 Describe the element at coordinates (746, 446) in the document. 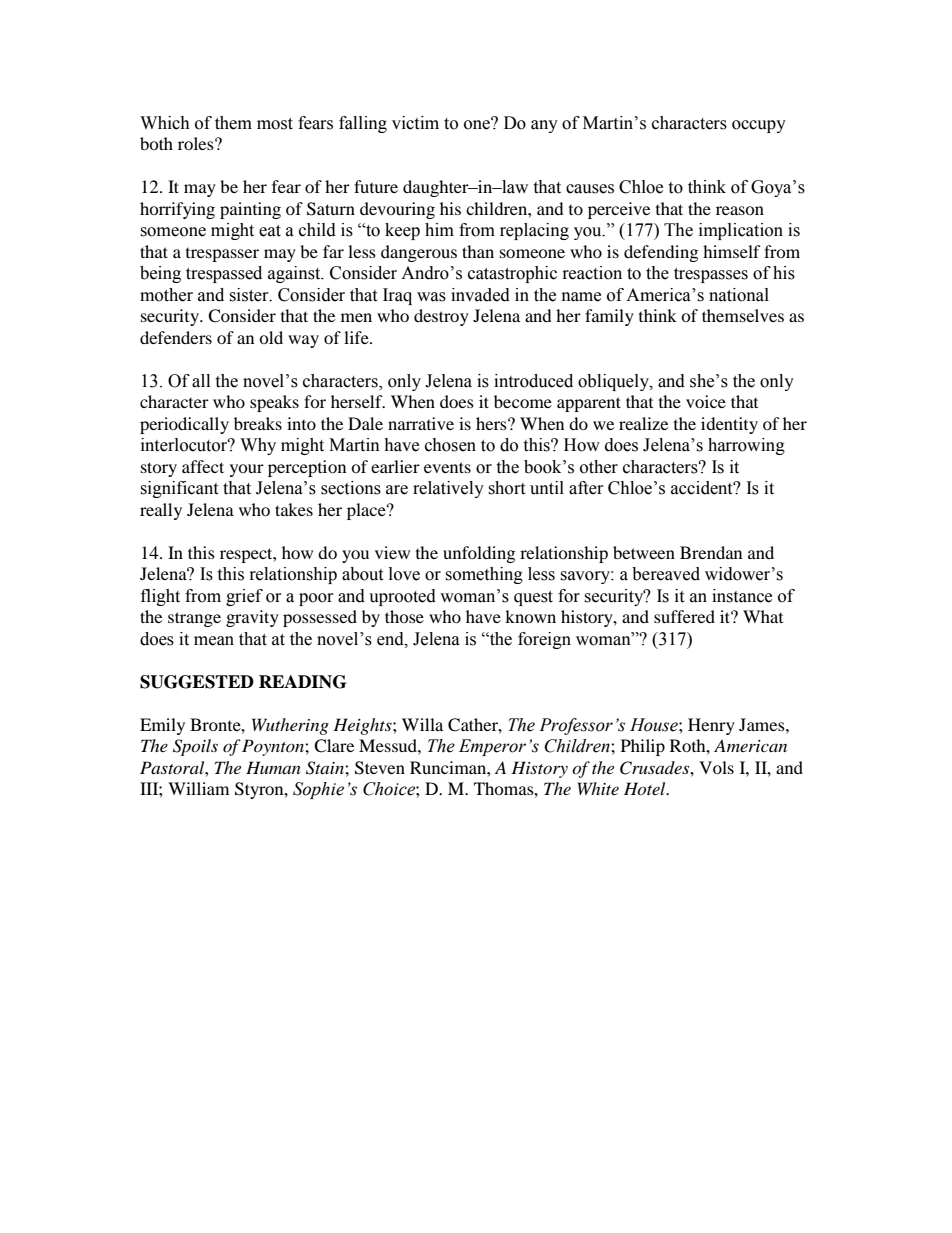

I see `harrowing` at that location.
